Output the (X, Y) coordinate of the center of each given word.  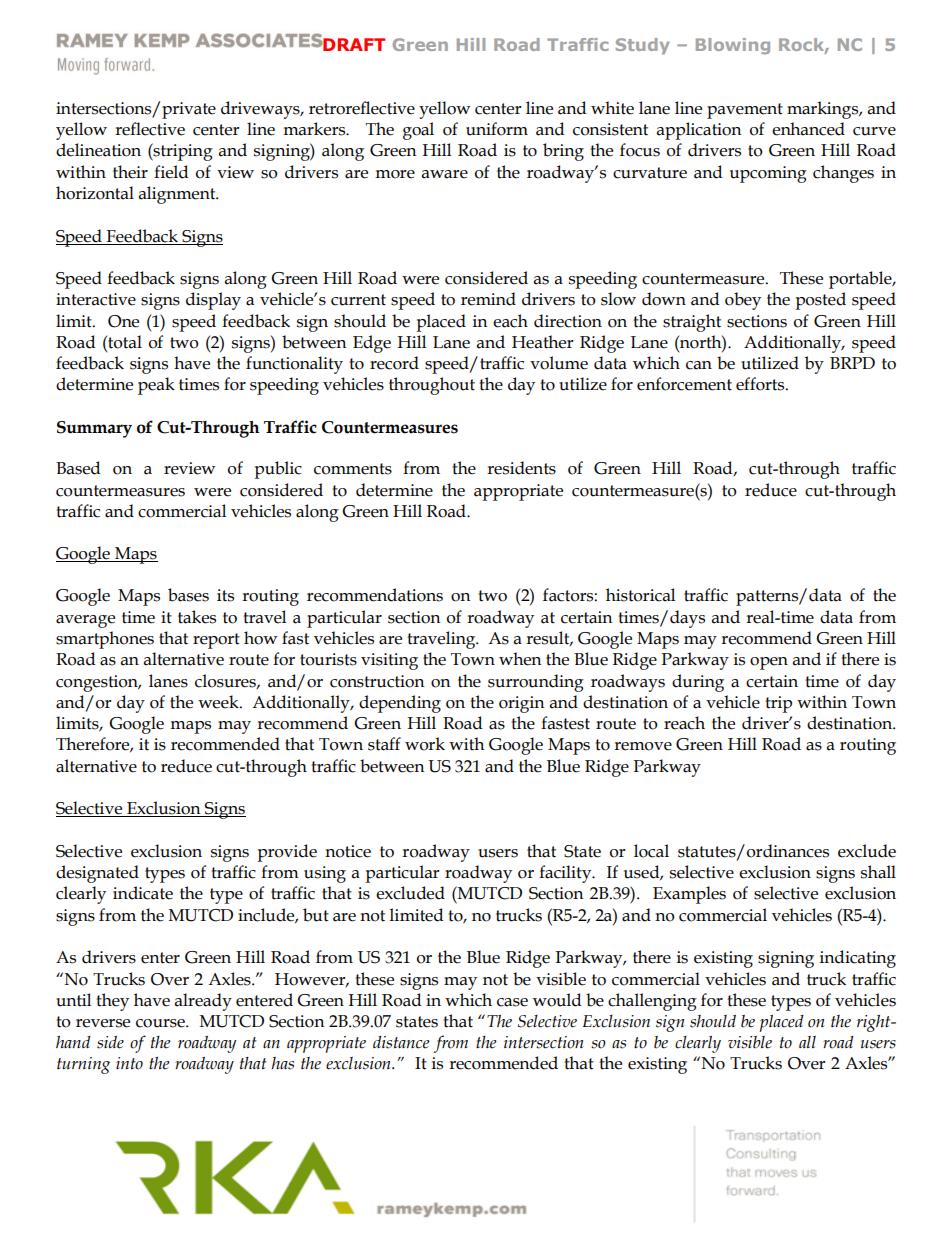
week (219, 702)
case (512, 1002)
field (171, 172)
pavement (745, 111)
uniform (497, 129)
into (129, 1063)
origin (522, 704)
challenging (652, 1002)
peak (156, 386)
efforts (761, 384)
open (769, 663)
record (394, 363)
